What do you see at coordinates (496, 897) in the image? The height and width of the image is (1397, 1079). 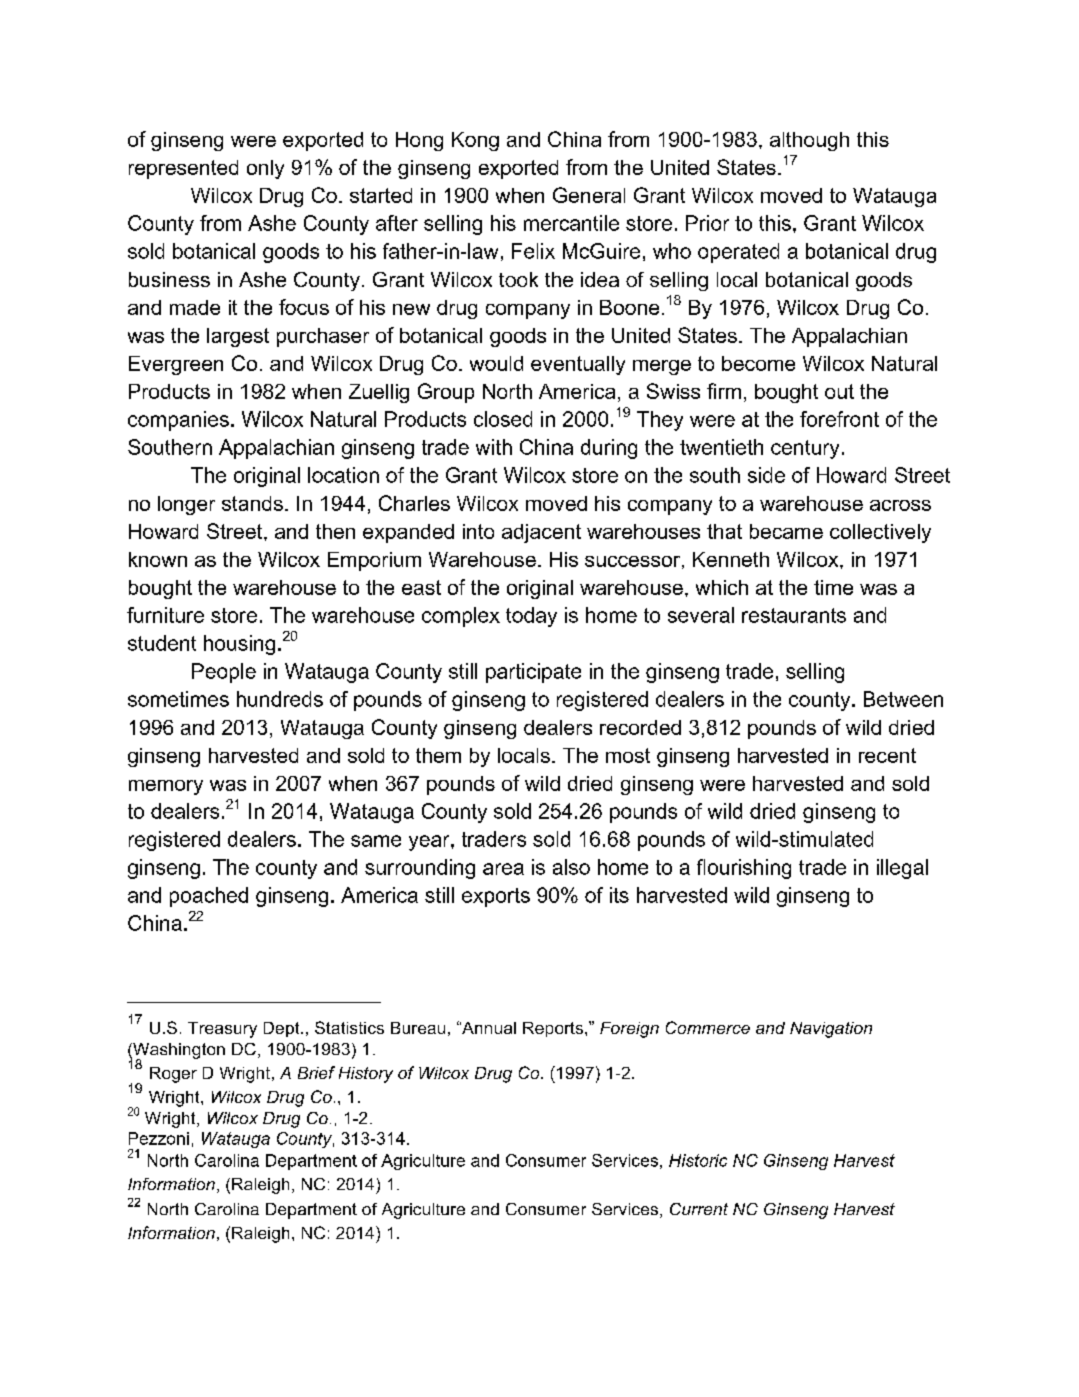 I see `exports` at bounding box center [496, 897].
